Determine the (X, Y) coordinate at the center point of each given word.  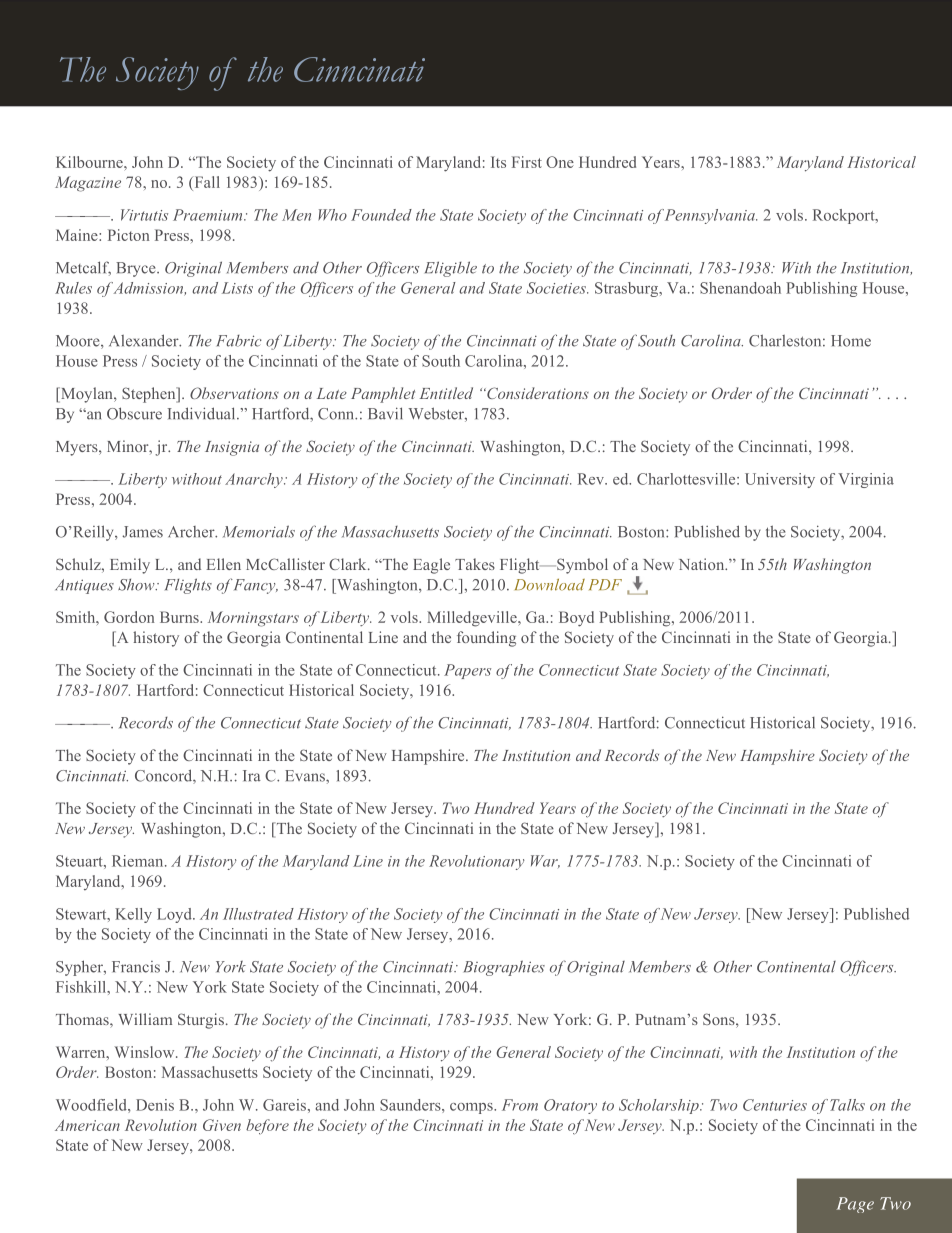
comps (472, 1108)
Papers (467, 671)
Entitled (446, 393)
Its (498, 162)
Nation (703, 564)
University (780, 480)
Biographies (504, 968)
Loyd (175, 915)
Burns (180, 617)
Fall (206, 182)
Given (222, 1125)
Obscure (134, 413)
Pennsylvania (711, 216)
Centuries (775, 1105)
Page (855, 1205)
